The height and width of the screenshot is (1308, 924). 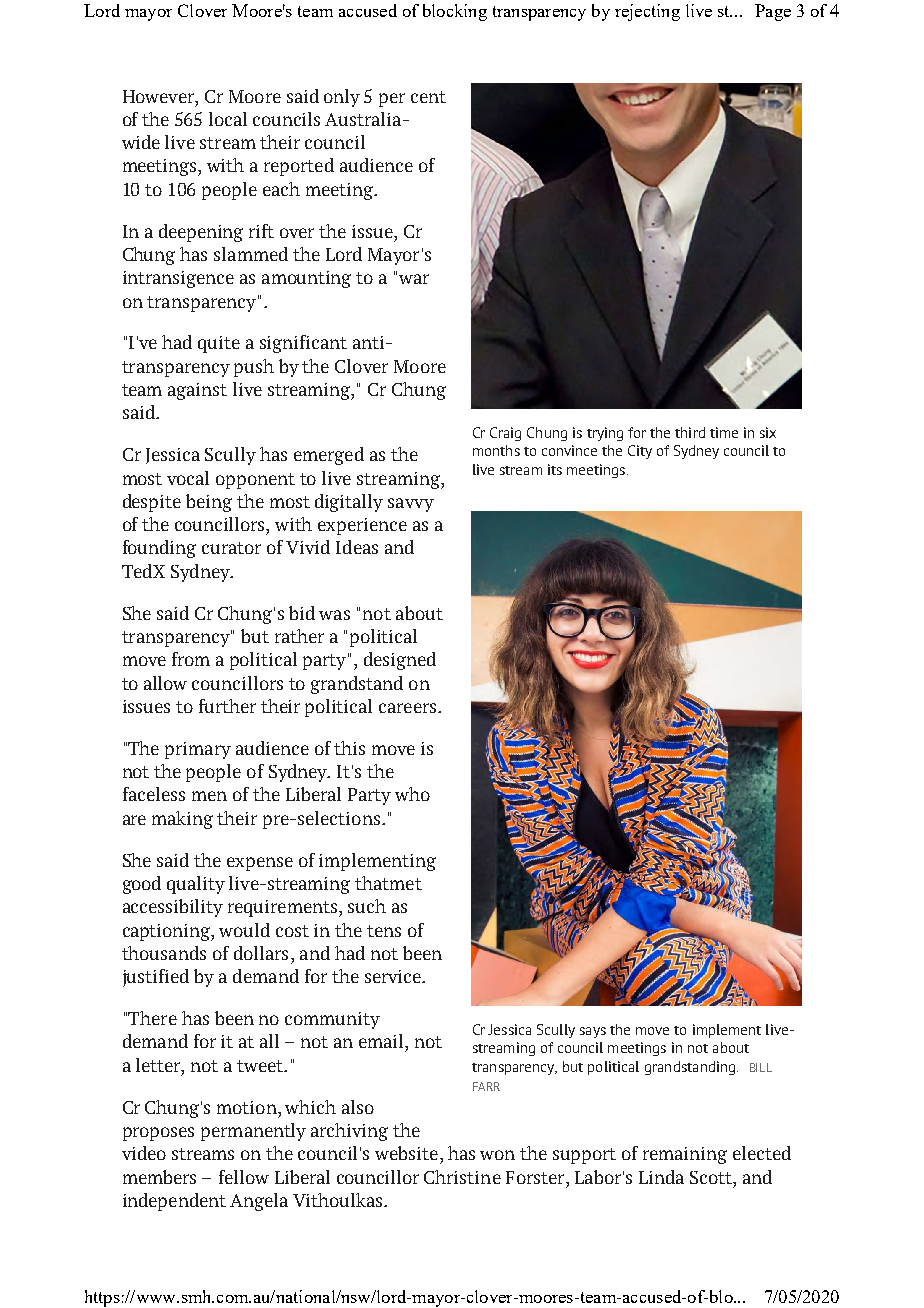 What do you see at coordinates (414, 279) in the screenshot?
I see `war` at bounding box center [414, 279].
